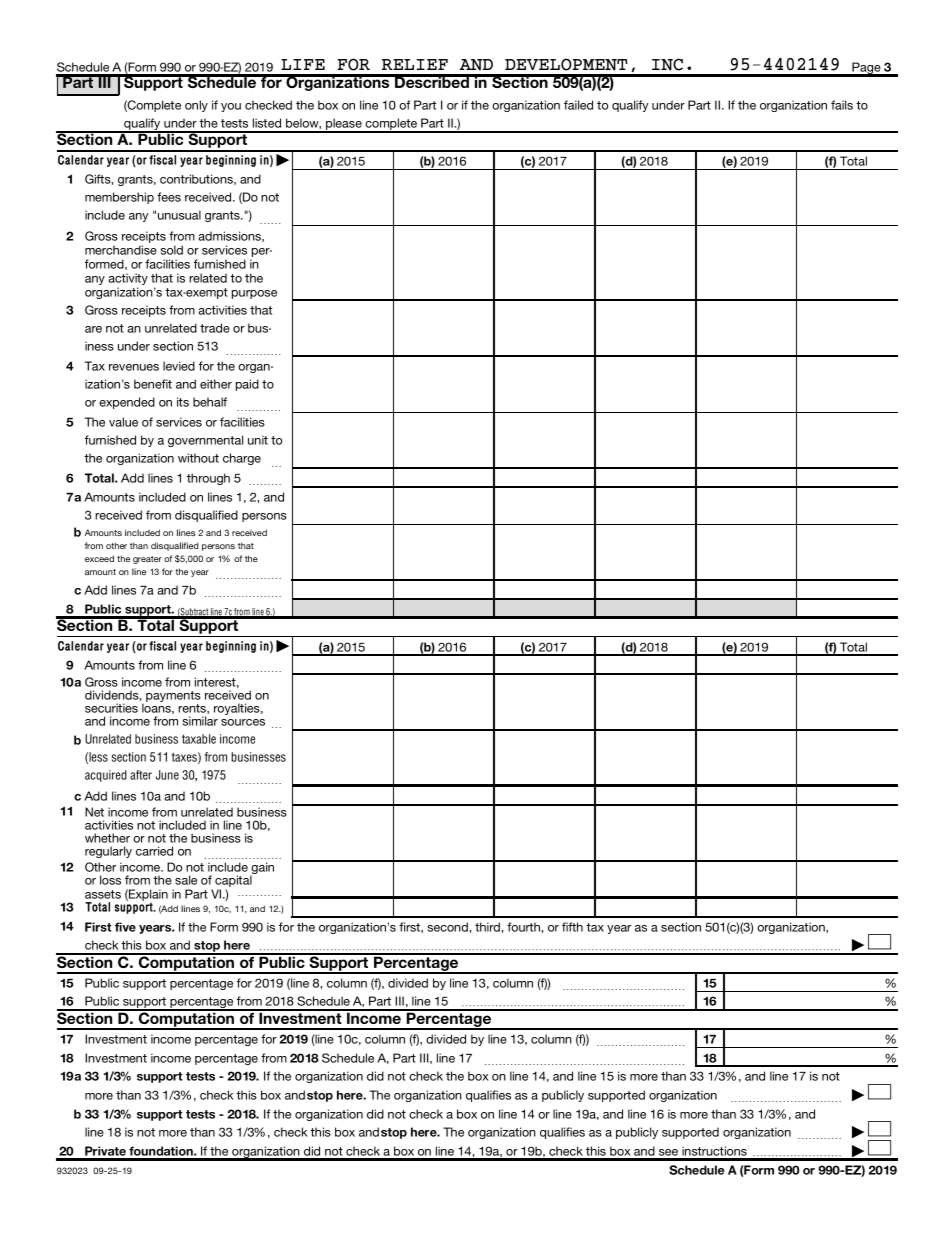 The height and width of the screenshot is (1233, 952). Describe the element at coordinates (578, 105) in the screenshot. I see `failed` at that location.
